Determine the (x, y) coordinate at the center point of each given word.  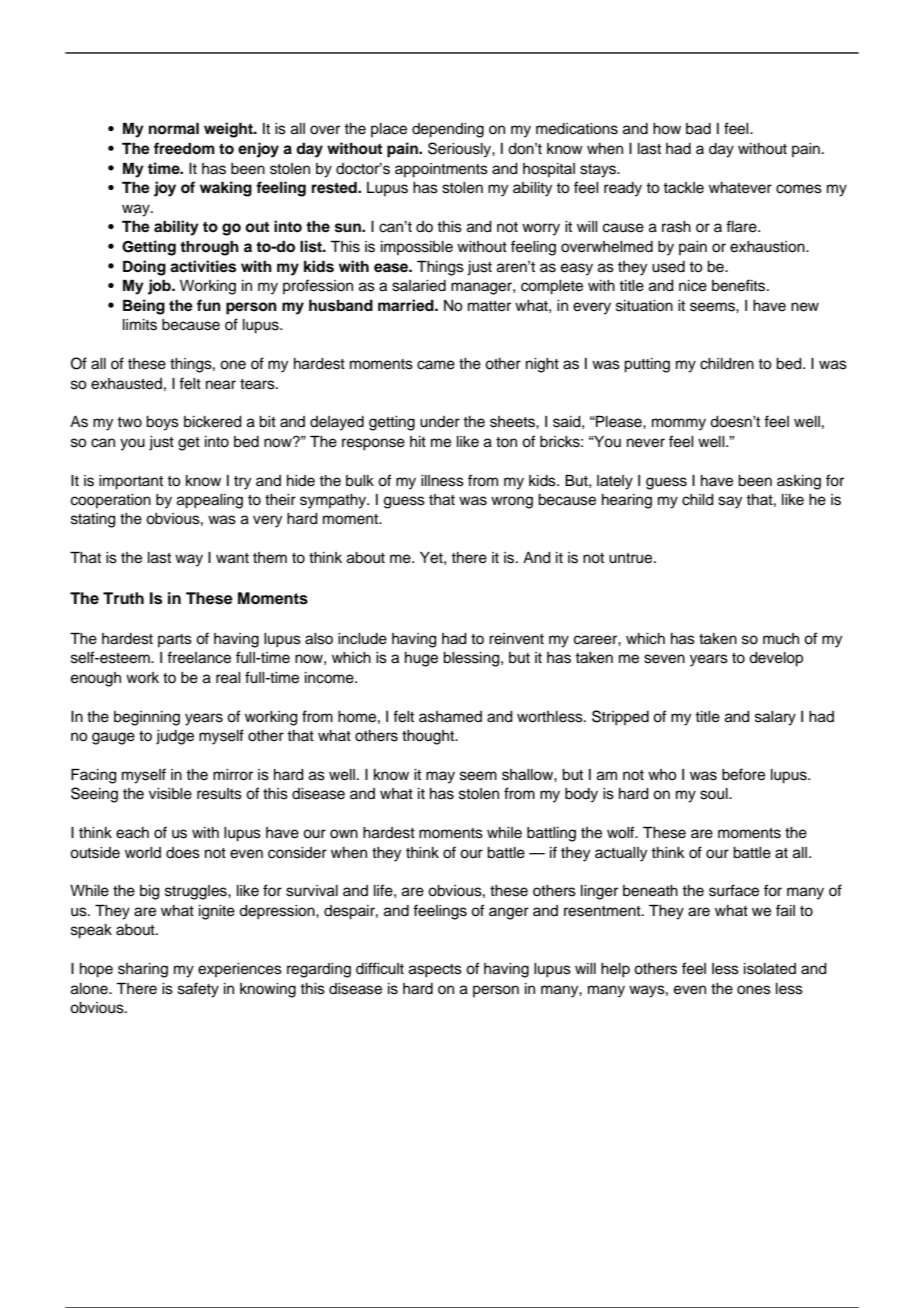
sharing (143, 970)
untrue (632, 558)
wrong (512, 502)
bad (698, 129)
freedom (184, 148)
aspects (435, 971)
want (232, 558)
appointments (441, 170)
